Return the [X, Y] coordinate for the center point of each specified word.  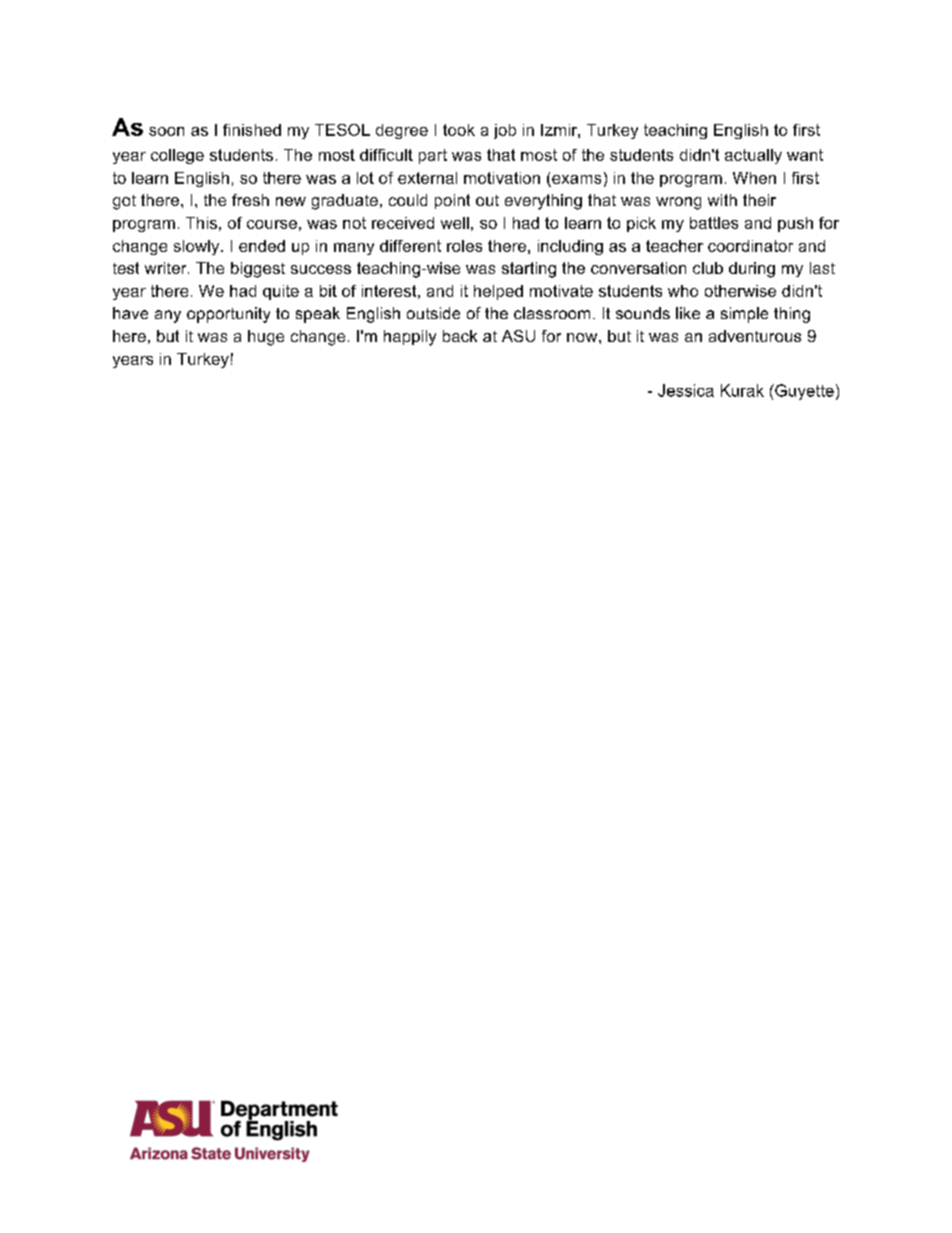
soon [166, 131]
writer [167, 268]
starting [529, 270]
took [459, 130]
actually [753, 156]
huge [266, 338]
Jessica [686, 390]
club [708, 268]
